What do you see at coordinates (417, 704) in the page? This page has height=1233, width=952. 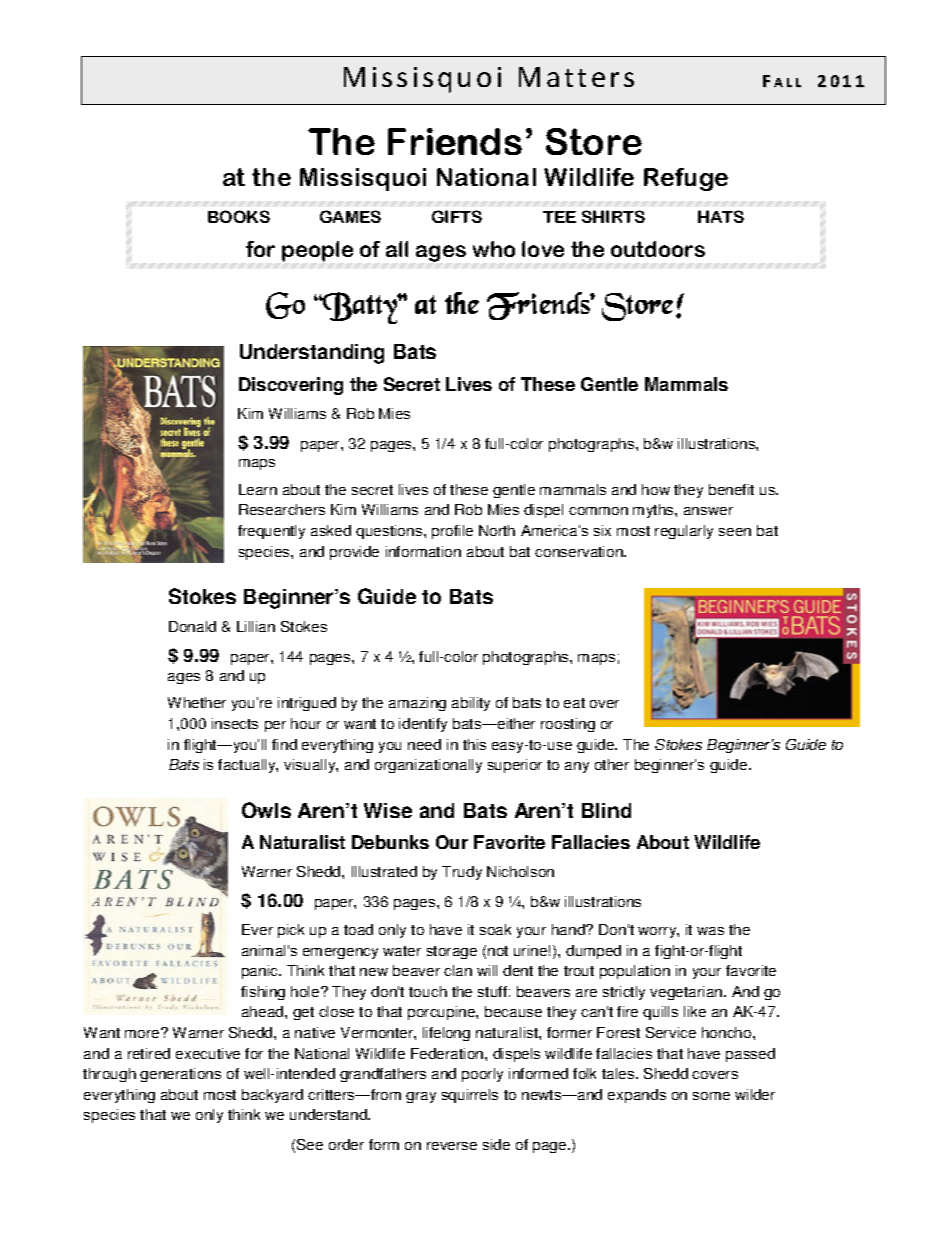 I see `amazing` at bounding box center [417, 704].
